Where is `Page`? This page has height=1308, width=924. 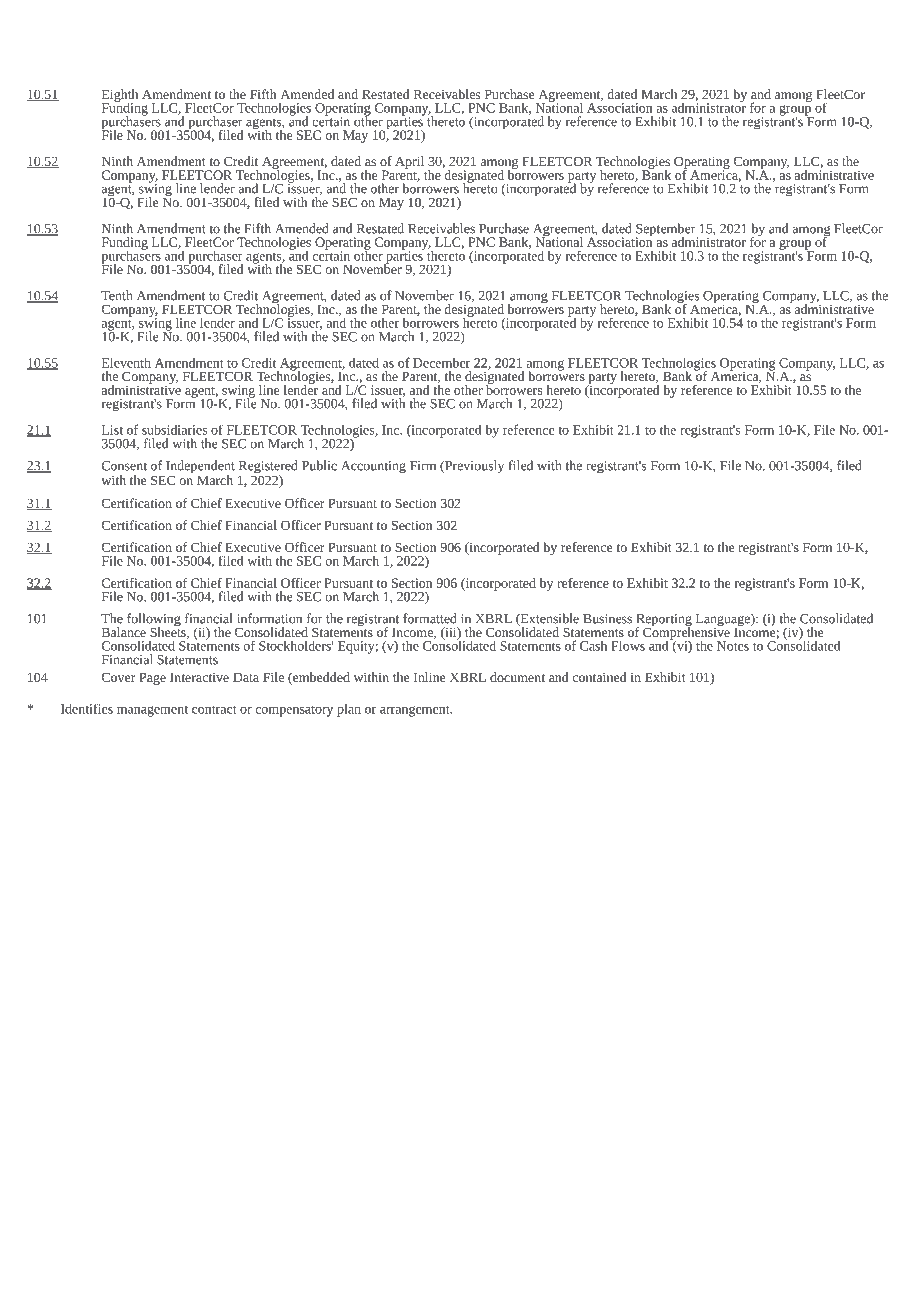 Page is located at coordinates (152, 679).
